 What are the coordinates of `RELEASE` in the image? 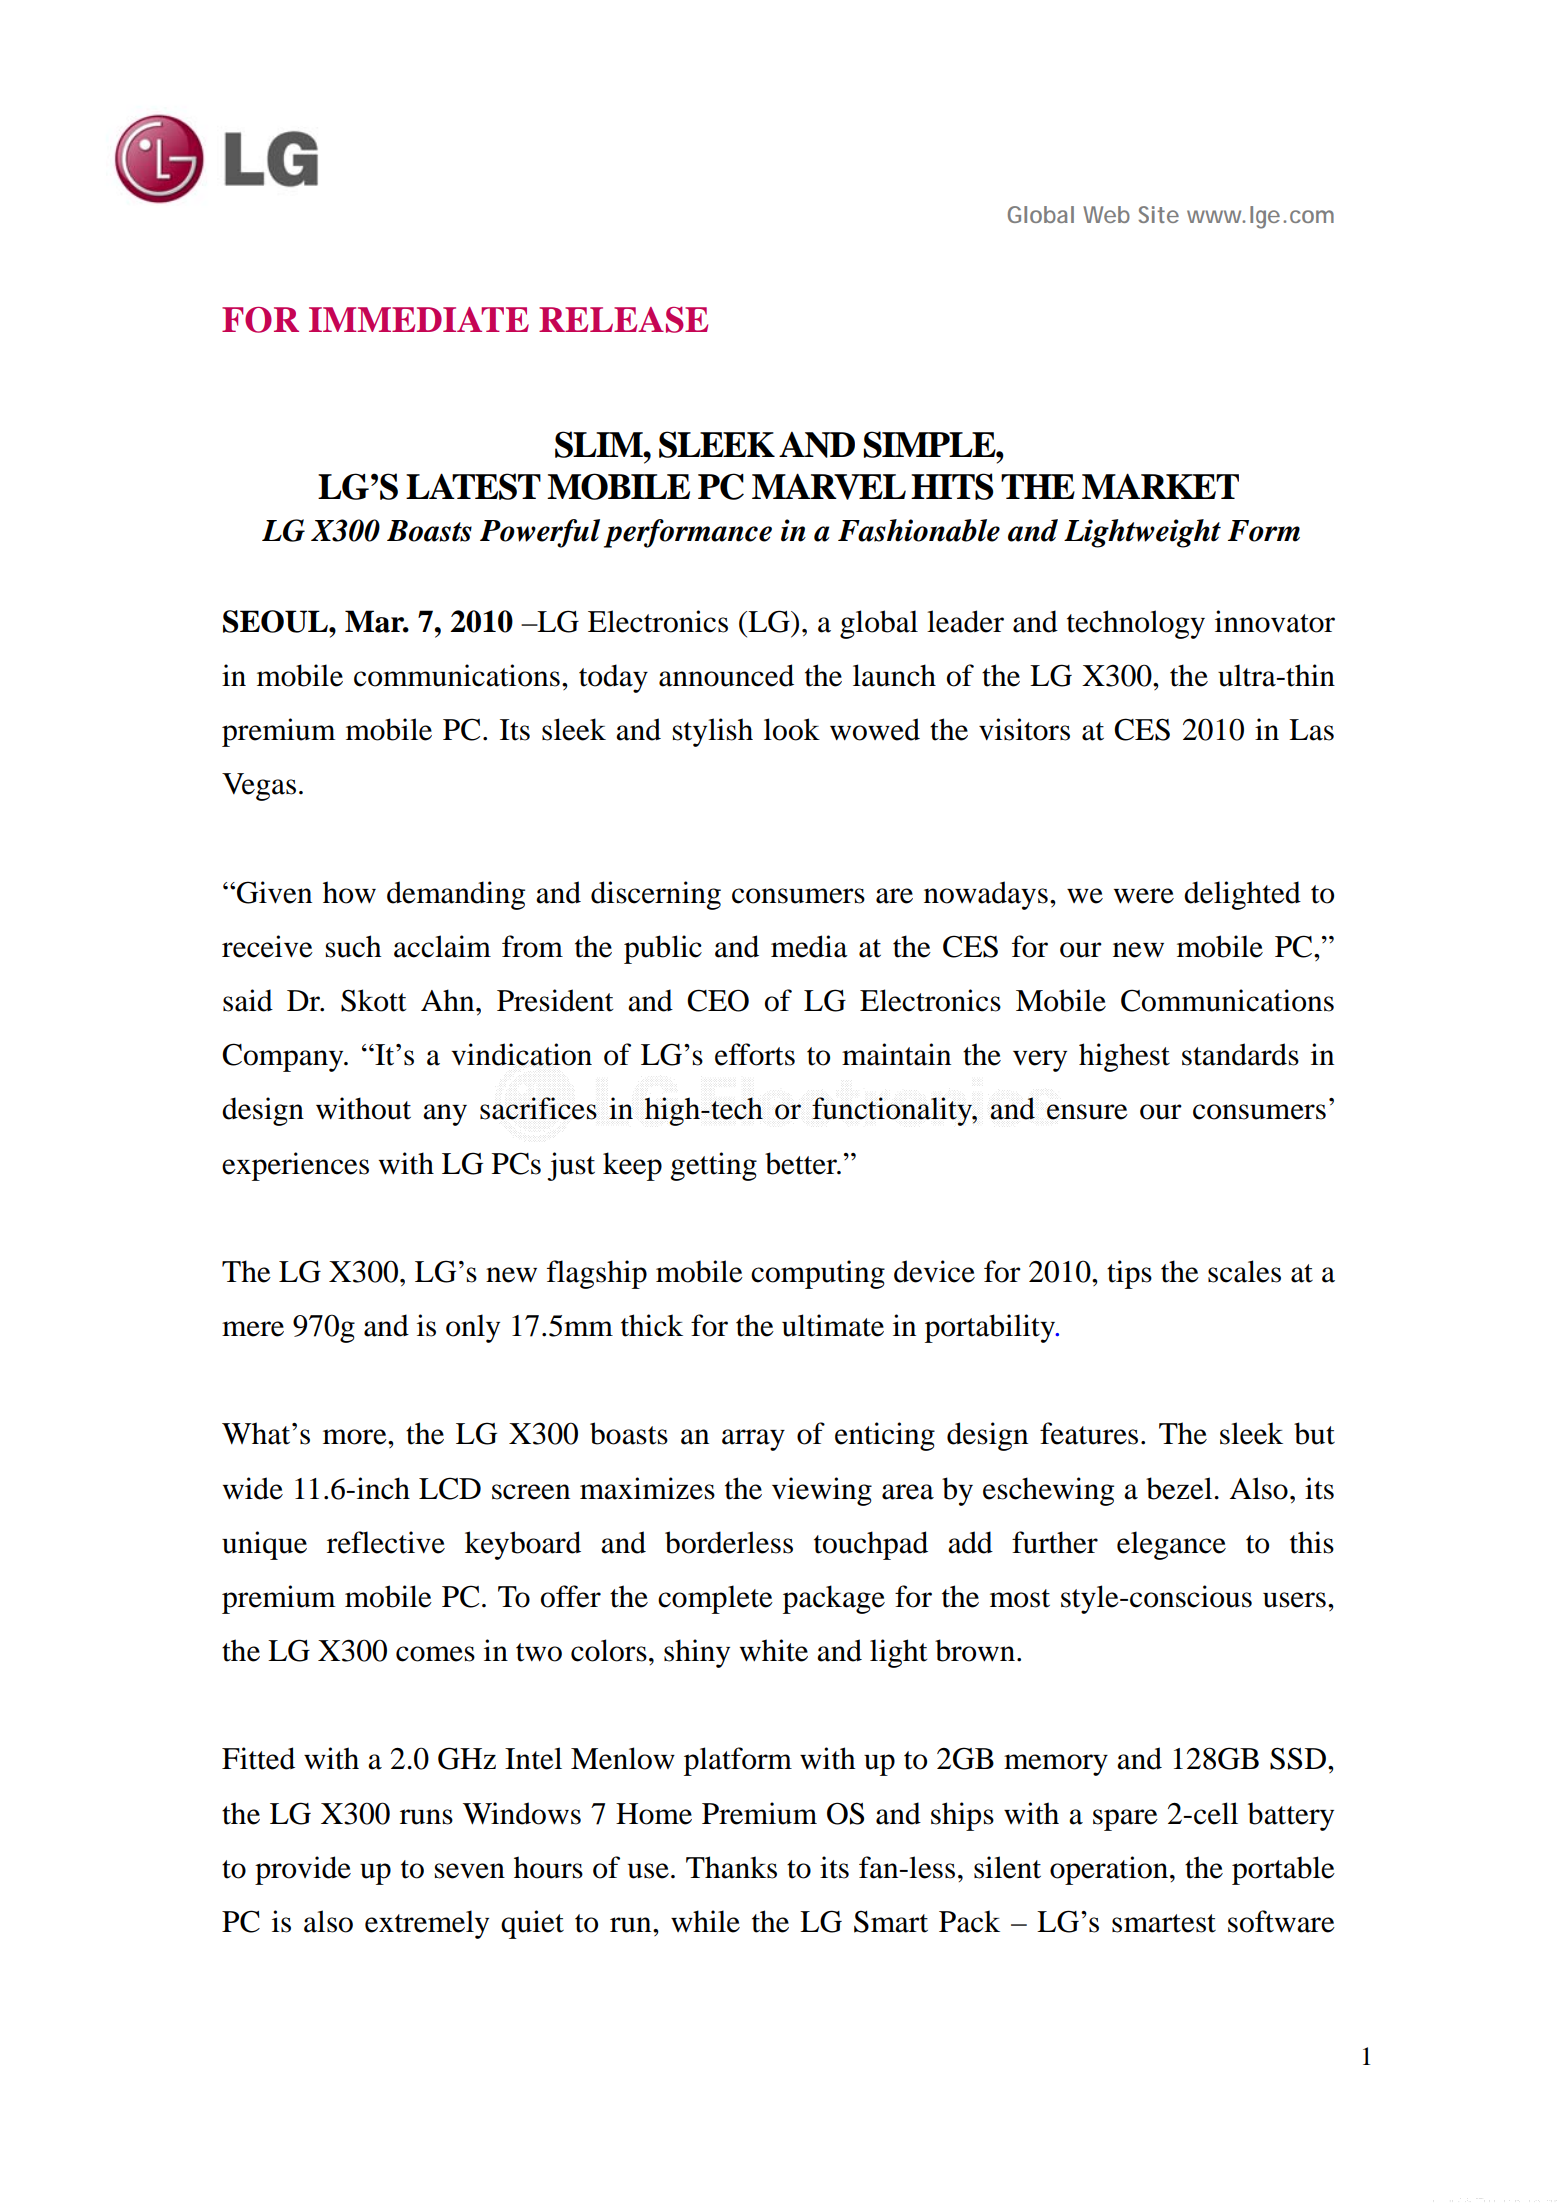 It's located at (623, 319).
